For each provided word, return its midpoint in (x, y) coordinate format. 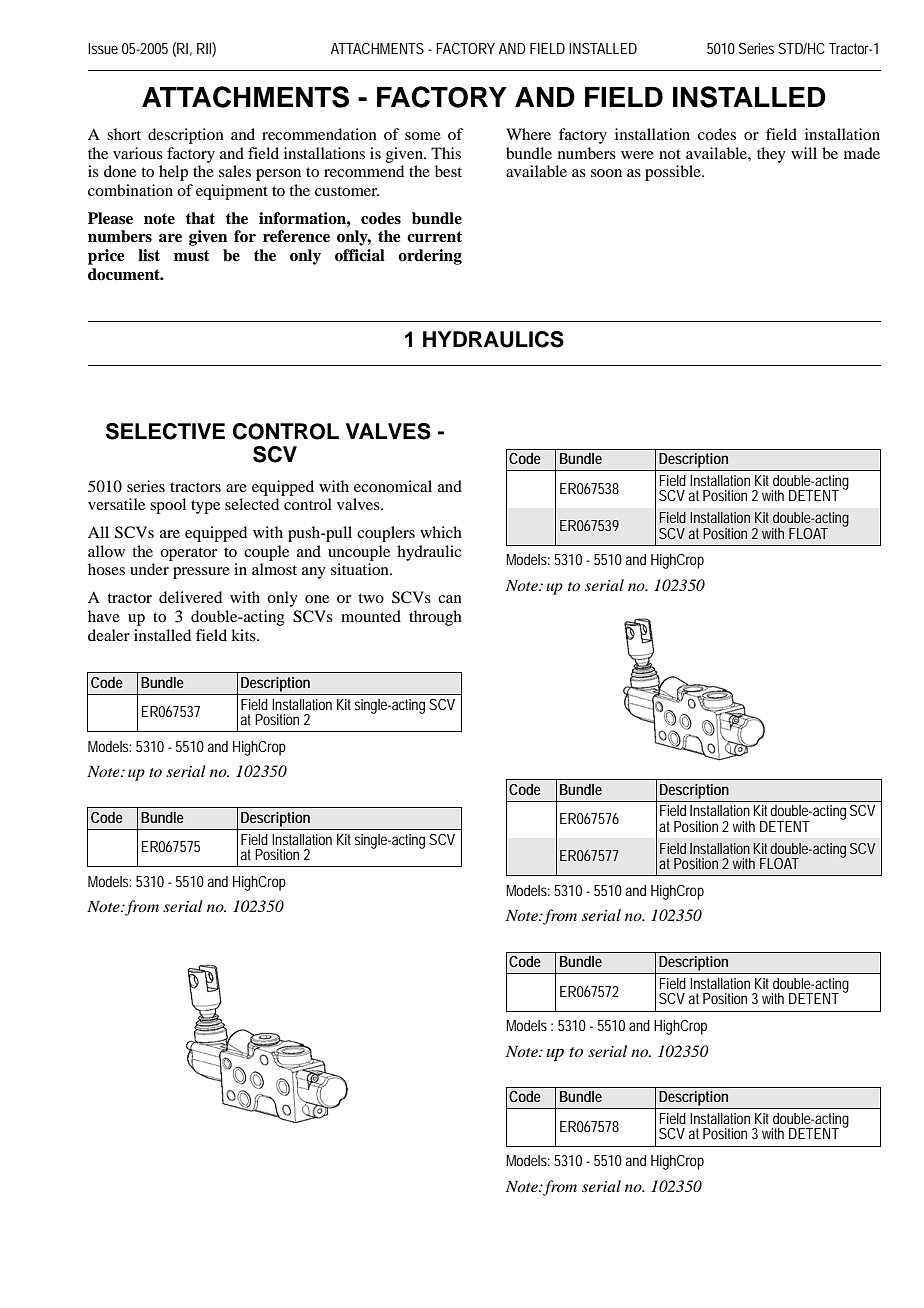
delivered (190, 597)
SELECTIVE (165, 431)
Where (528, 134)
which (441, 532)
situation (361, 569)
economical (393, 486)
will (804, 153)
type (205, 507)
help (173, 173)
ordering (430, 257)
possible (674, 173)
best (448, 171)
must (191, 256)
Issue (103, 48)
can (450, 599)
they (771, 155)
